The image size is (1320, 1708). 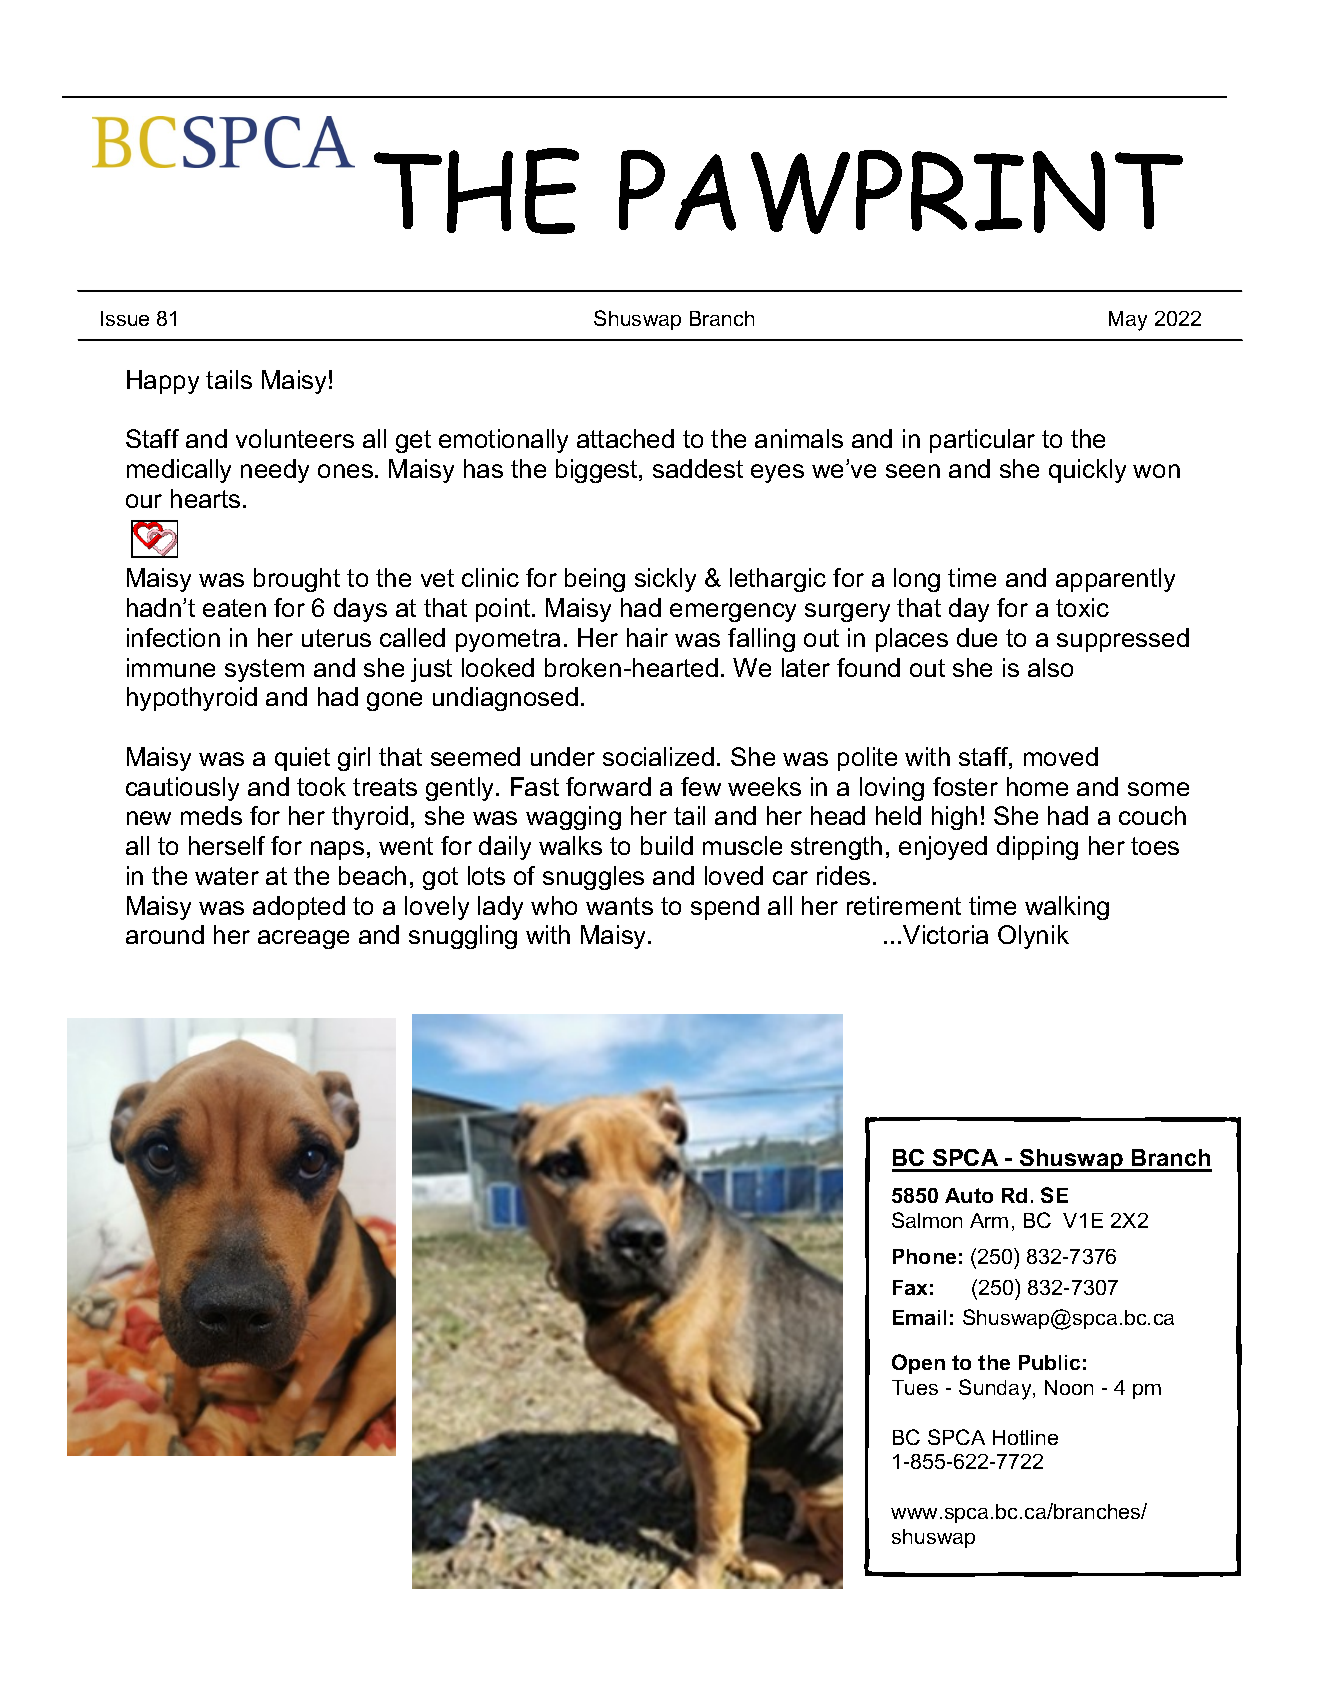 I want to click on attached, so click(x=625, y=438).
